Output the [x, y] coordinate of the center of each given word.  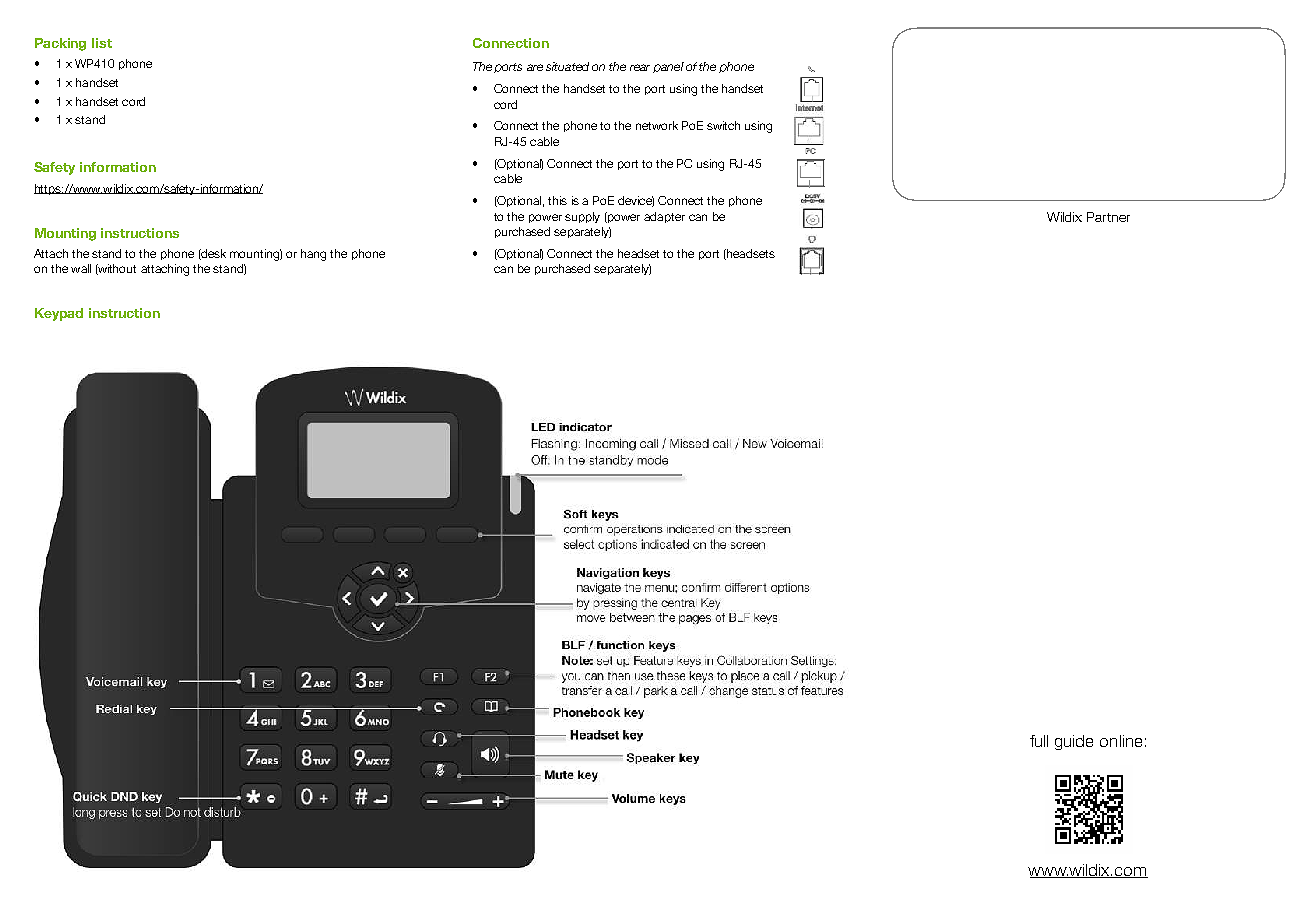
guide [1074, 742]
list [102, 43]
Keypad [59, 314]
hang [313, 255]
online [1121, 741]
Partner [1108, 217]
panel [668, 67]
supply [582, 217]
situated [567, 66]
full [1039, 741]
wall [81, 268]
